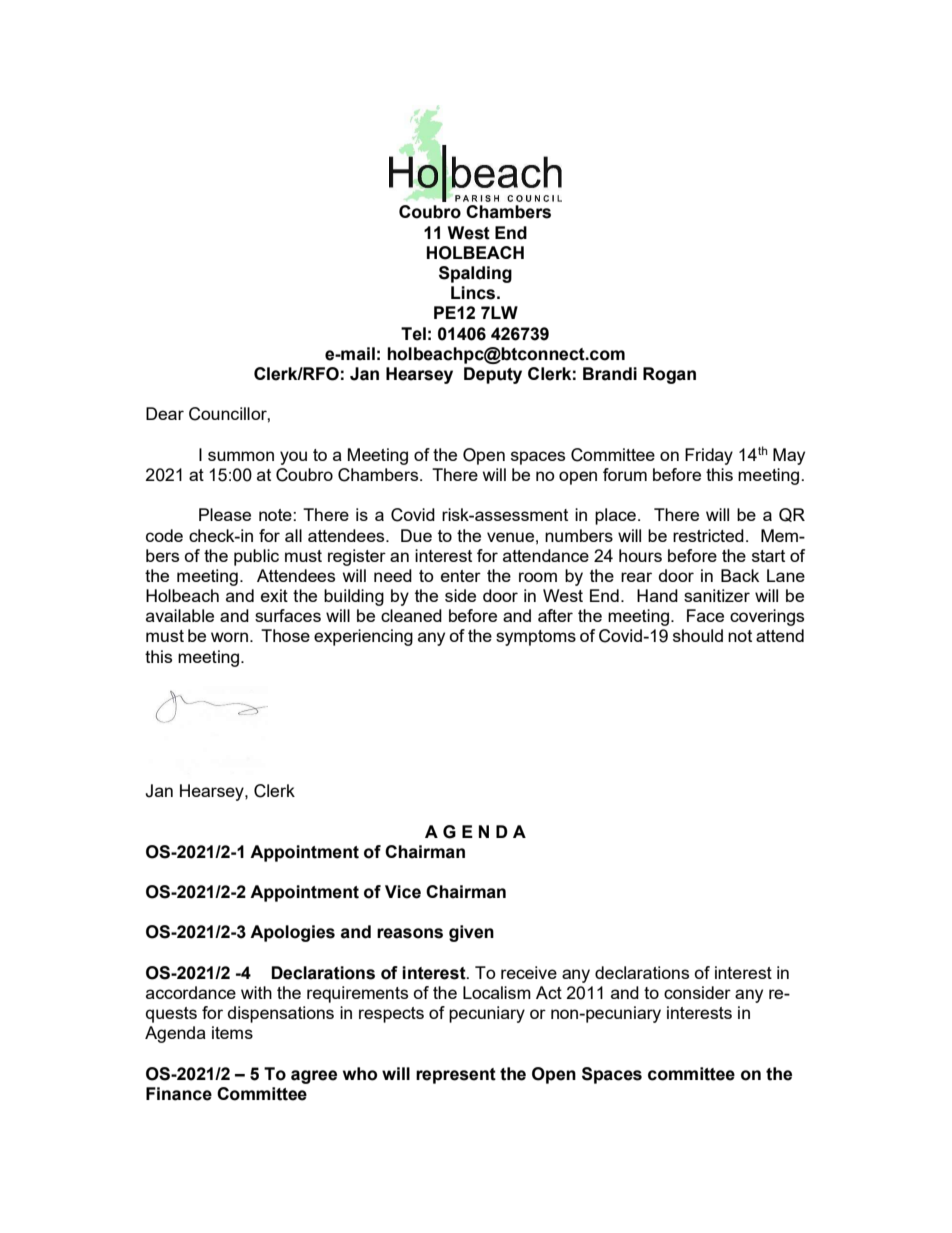 The height and width of the screenshot is (1233, 952). I want to click on Lincs, so click(473, 293).
